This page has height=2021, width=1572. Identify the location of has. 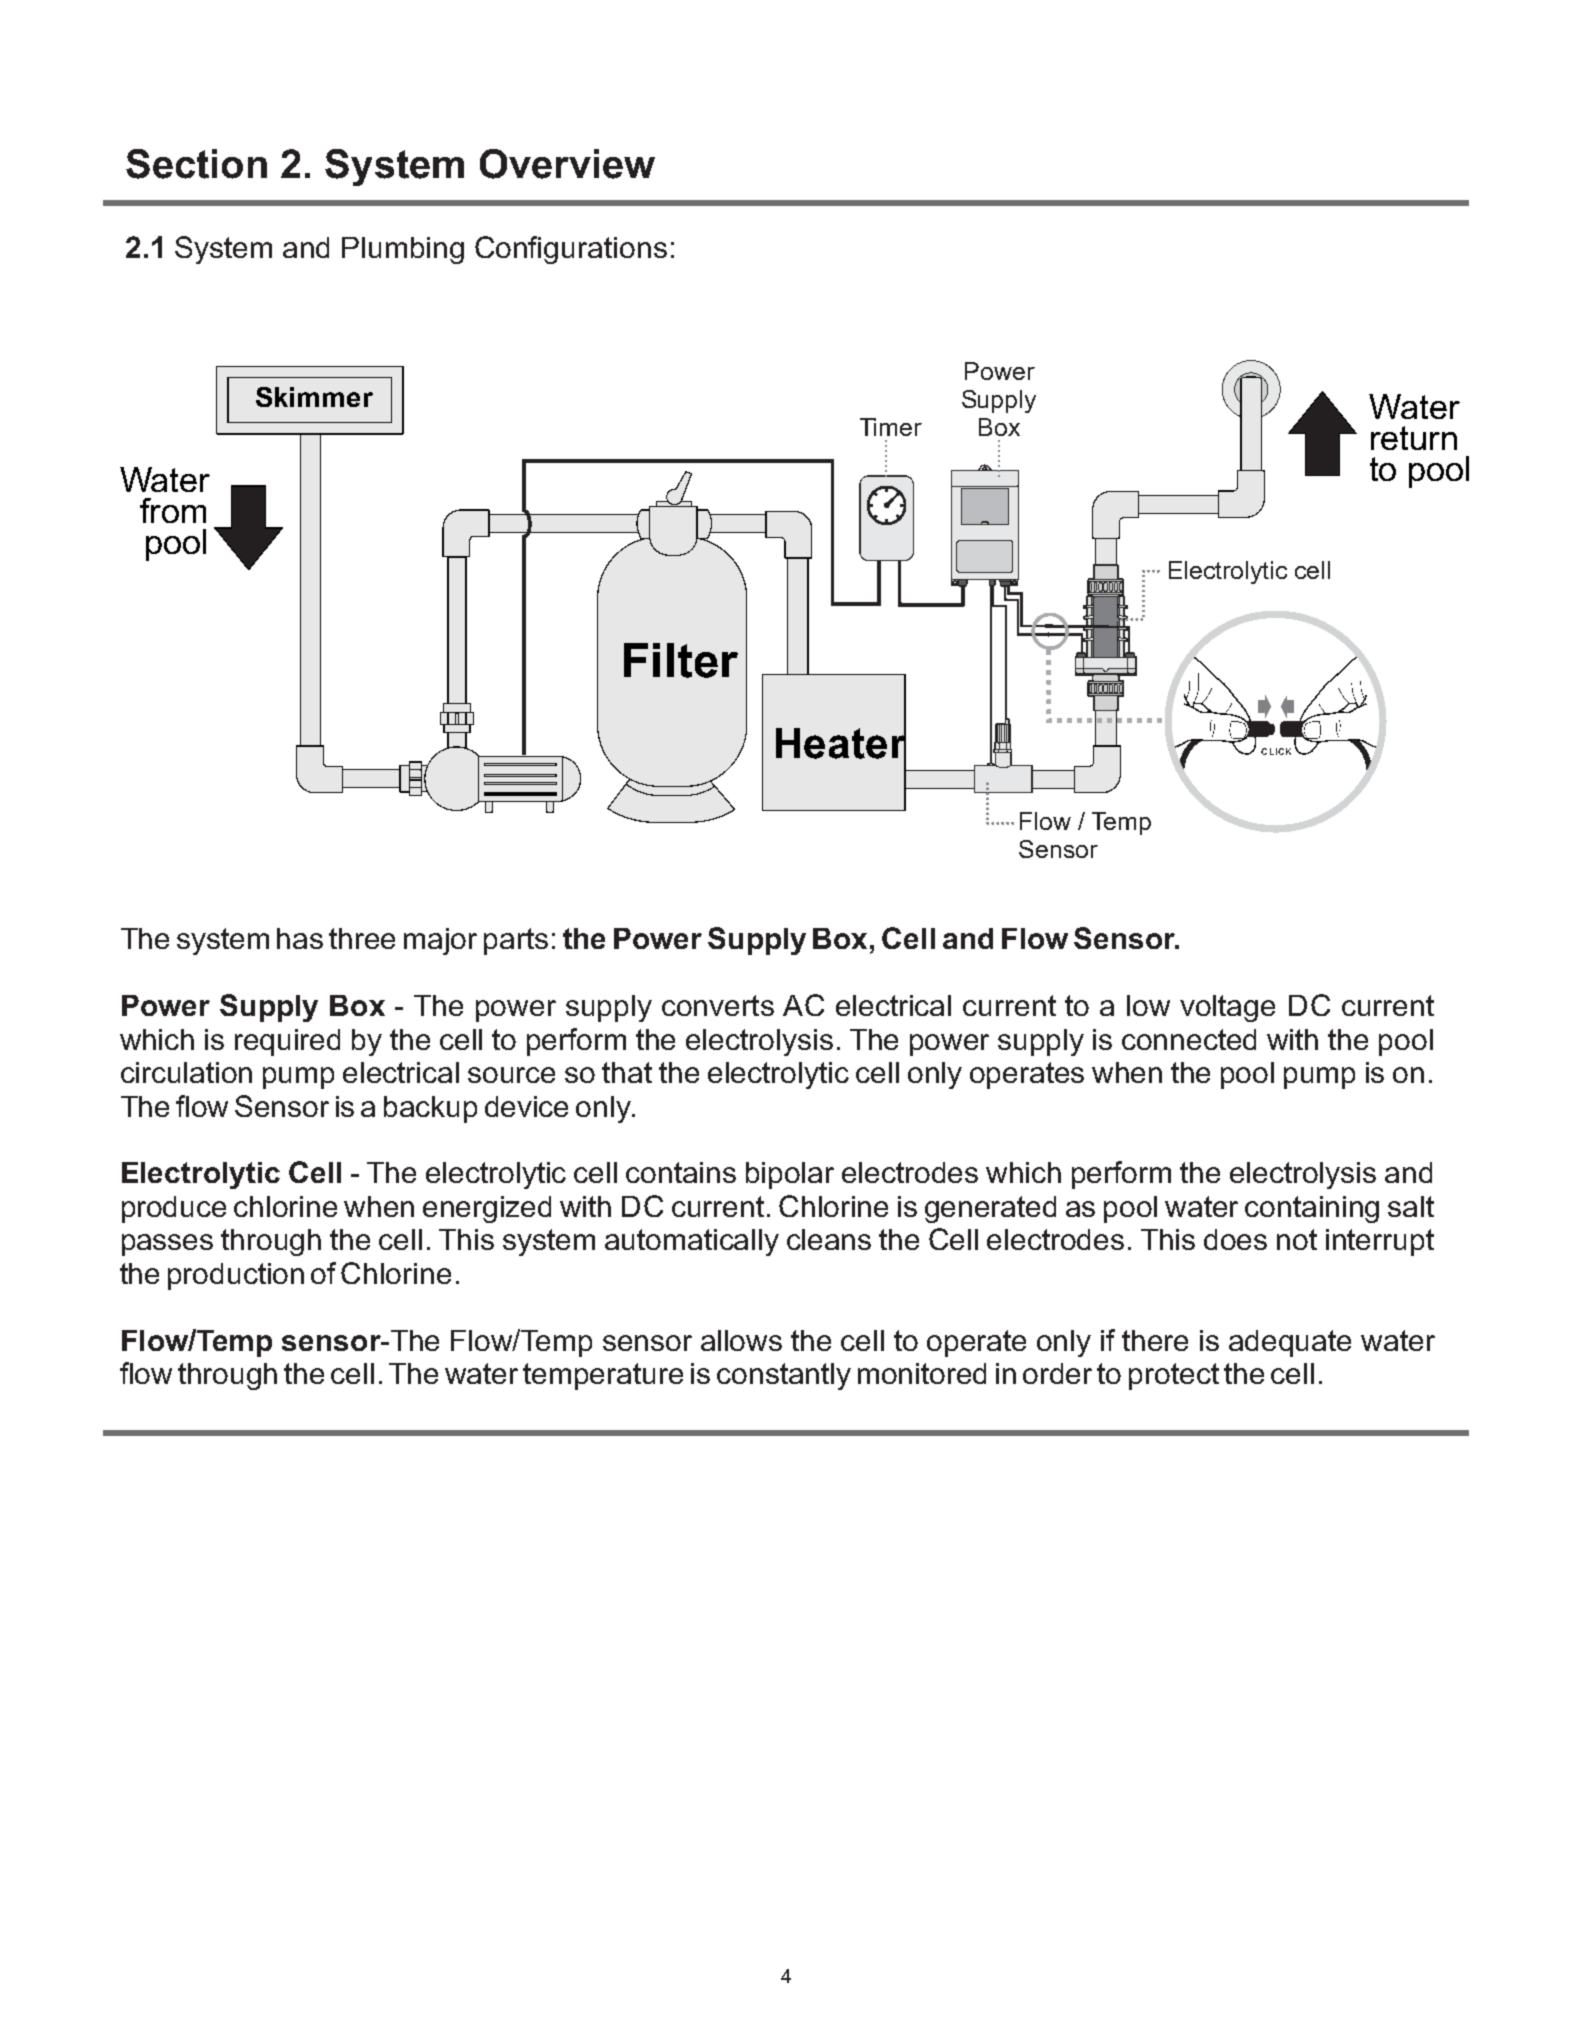
(300, 938).
